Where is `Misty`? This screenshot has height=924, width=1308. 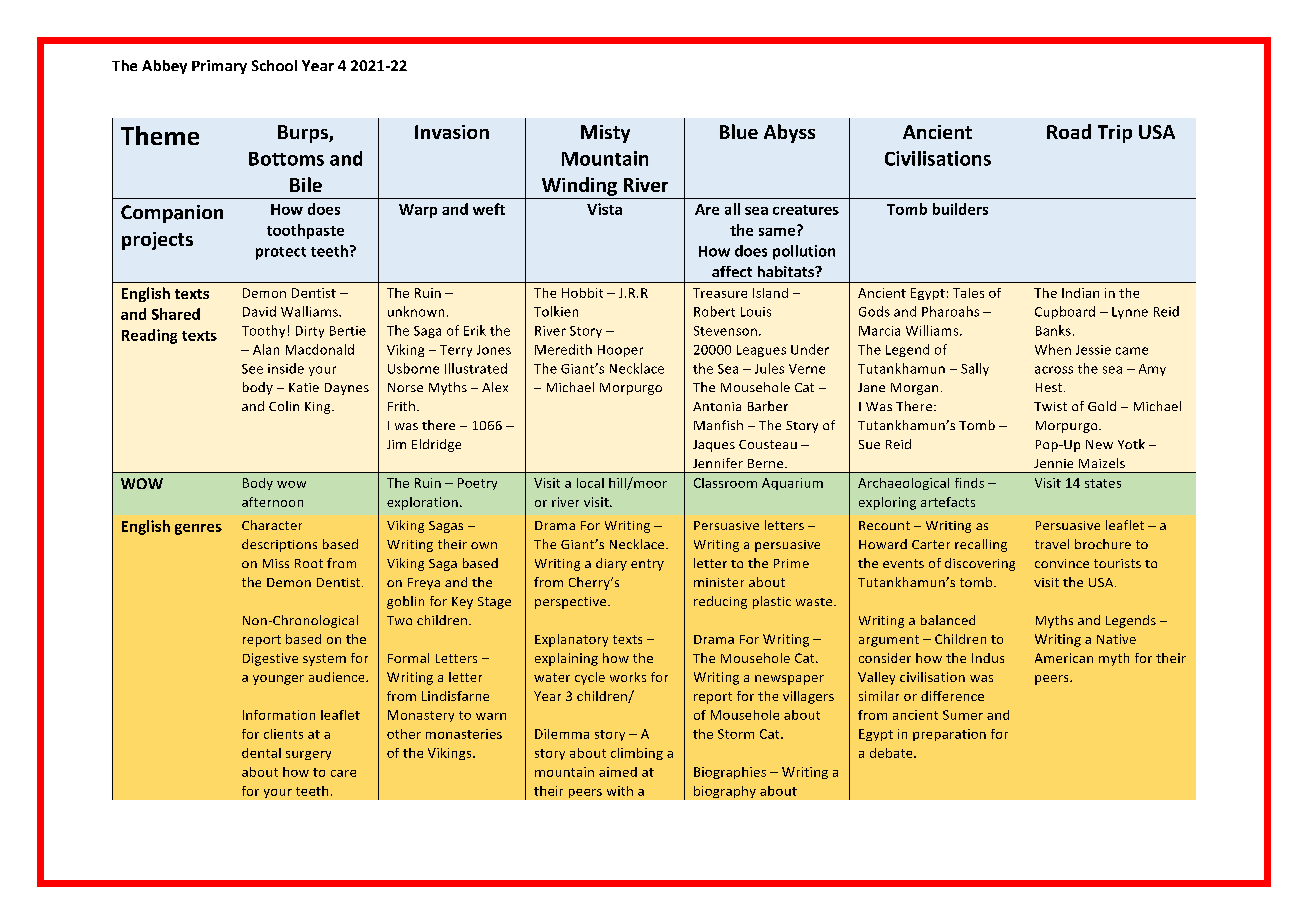
Misty is located at coordinates (605, 134).
